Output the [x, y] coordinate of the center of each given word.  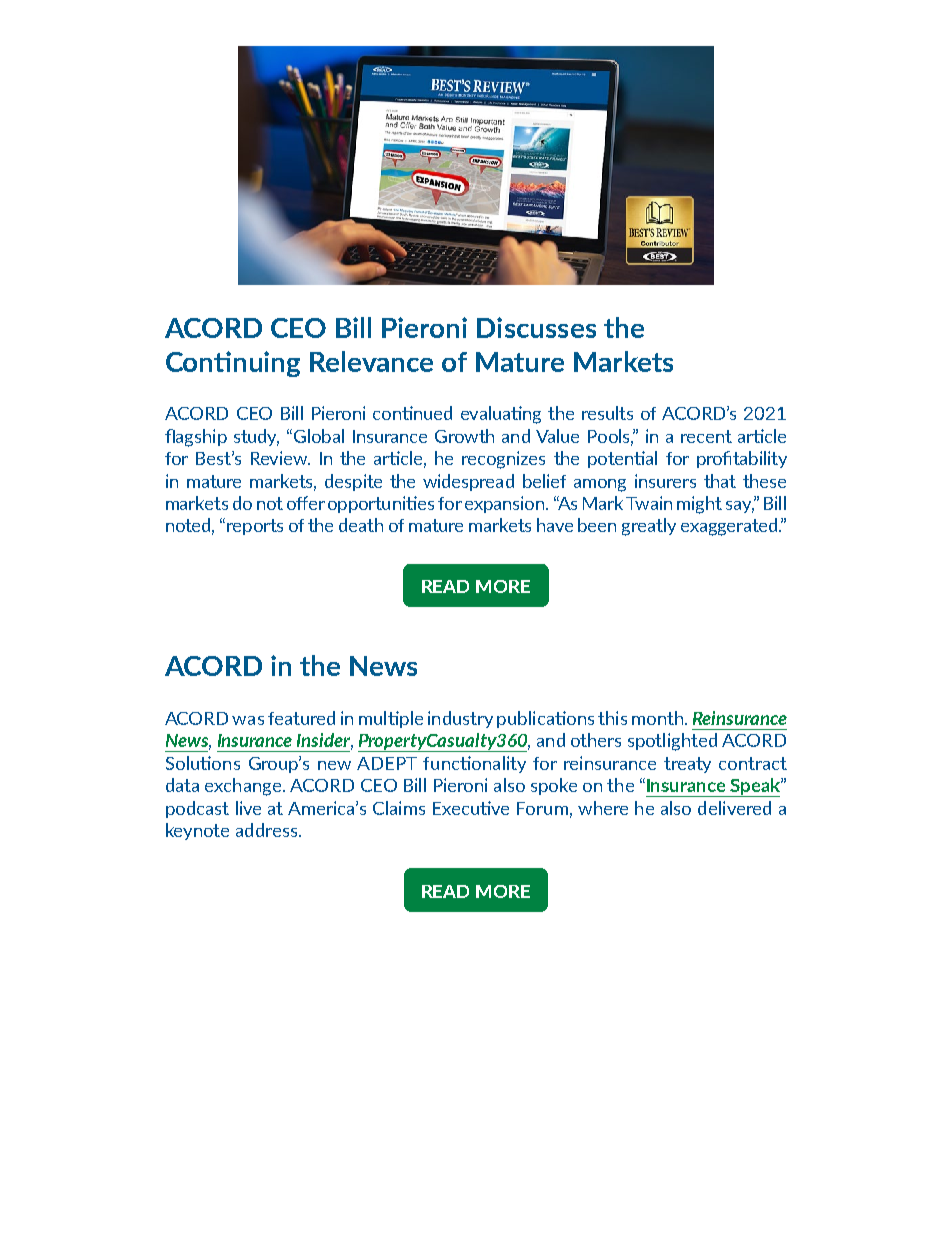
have [555, 525]
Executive [471, 808]
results [607, 413]
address [268, 830]
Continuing [233, 364]
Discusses [536, 327]
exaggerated [729, 527]
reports [255, 527]
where [603, 808]
